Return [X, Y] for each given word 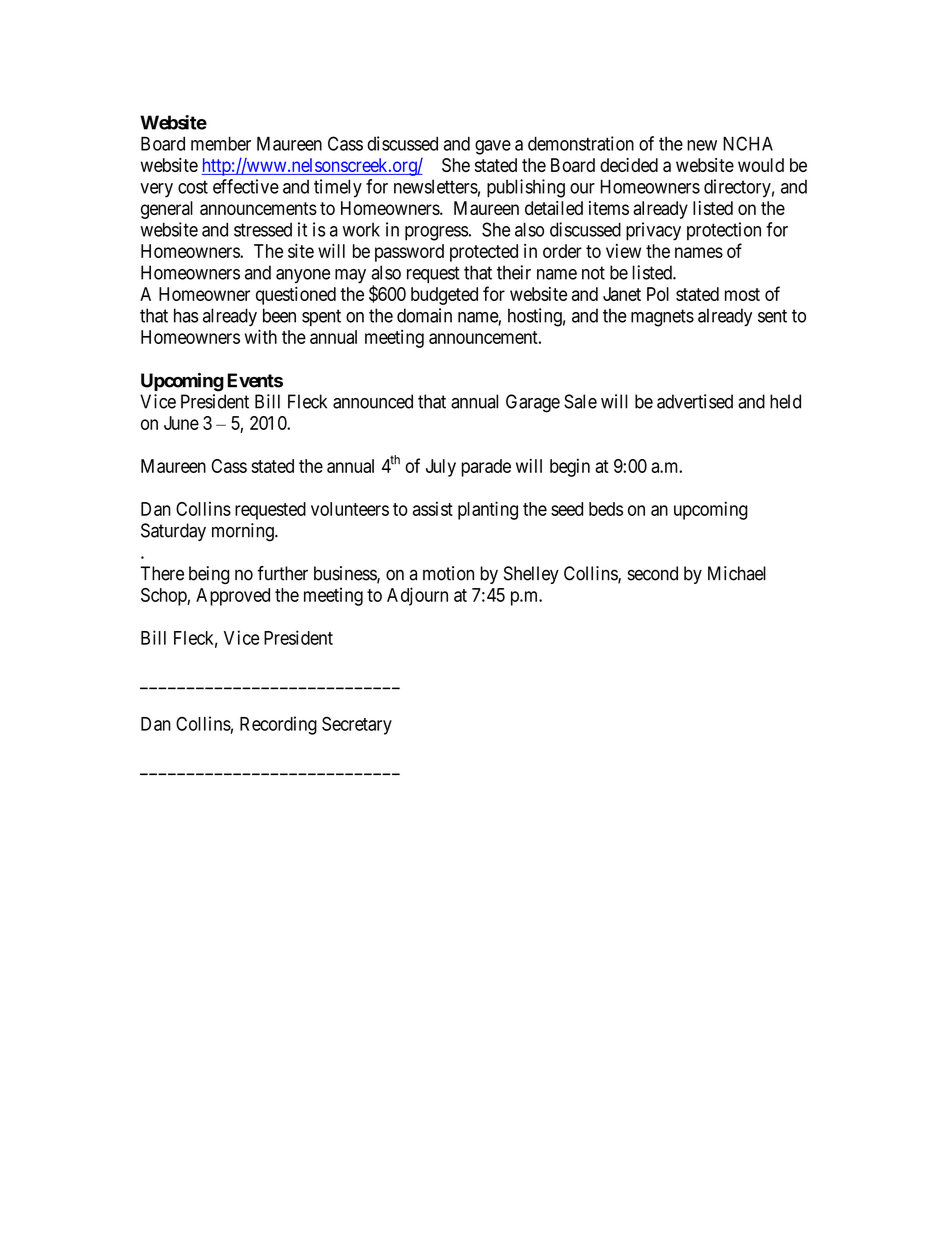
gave [493, 147]
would [761, 165]
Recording [278, 725]
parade [486, 468]
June [181, 423]
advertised [695, 401]
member [221, 143]
